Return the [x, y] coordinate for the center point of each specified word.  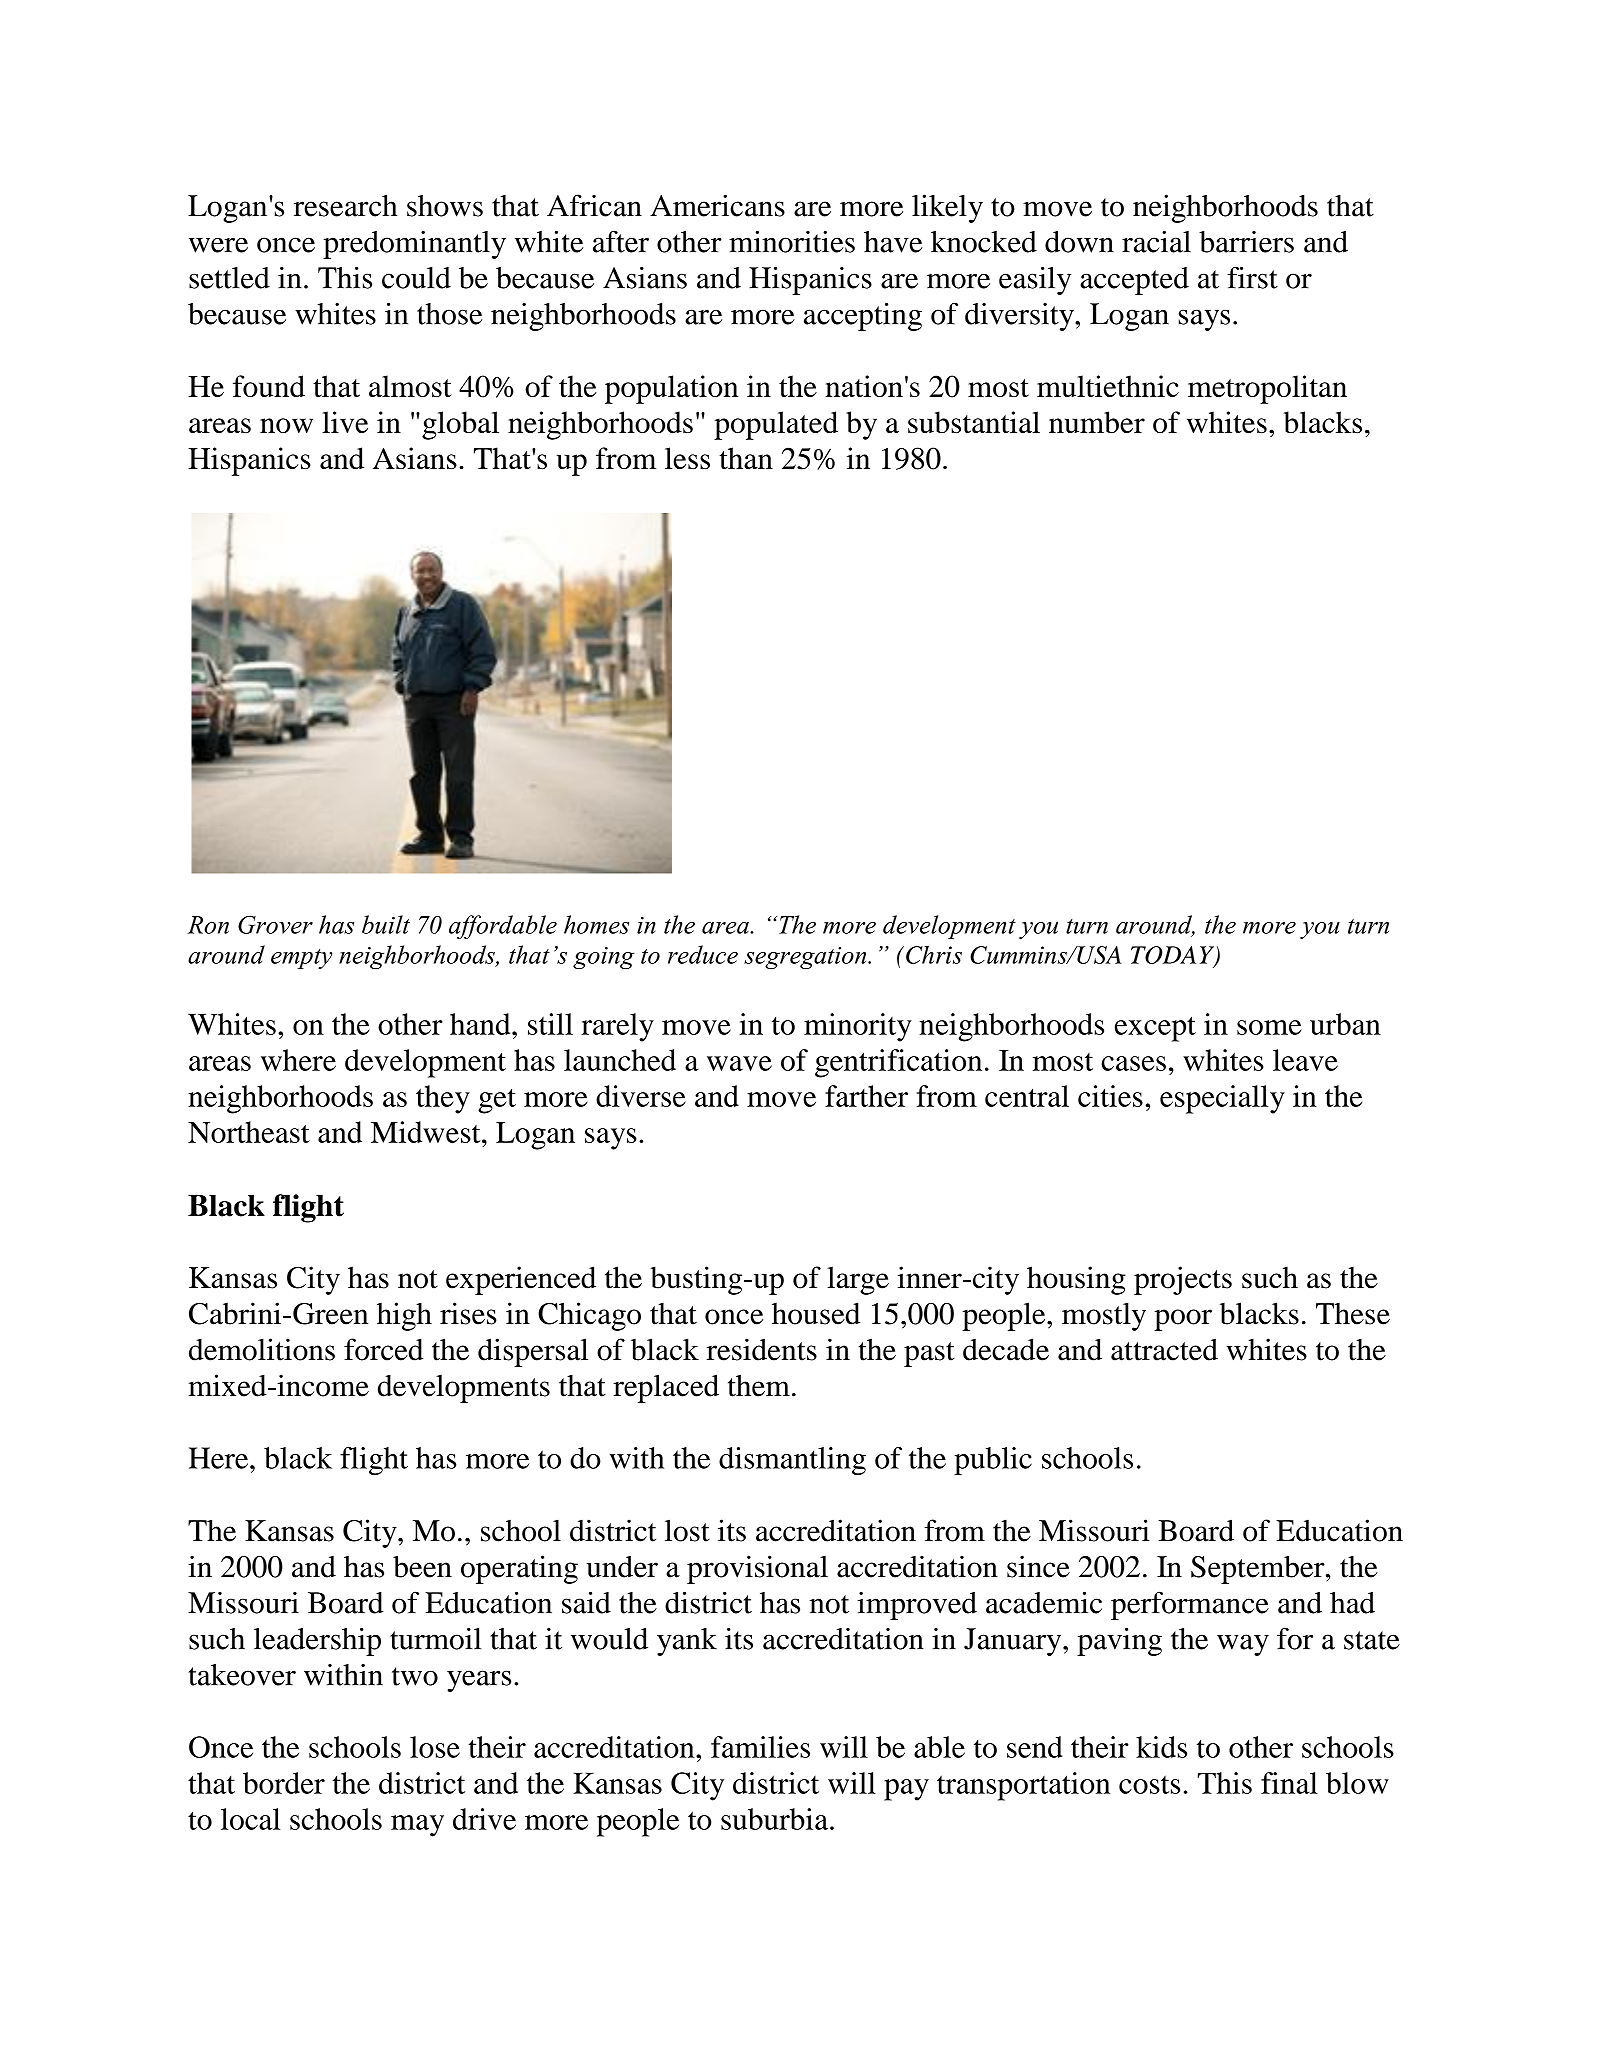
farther [866, 1096]
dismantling [792, 1461]
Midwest [427, 1132]
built [386, 924]
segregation [806, 958]
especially [1222, 1099]
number [1097, 422]
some [1269, 1027]
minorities [792, 241]
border [284, 1783]
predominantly [414, 245]
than [746, 458]
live [345, 422]
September [1259, 1569]
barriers [1246, 242]
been [422, 1566]
